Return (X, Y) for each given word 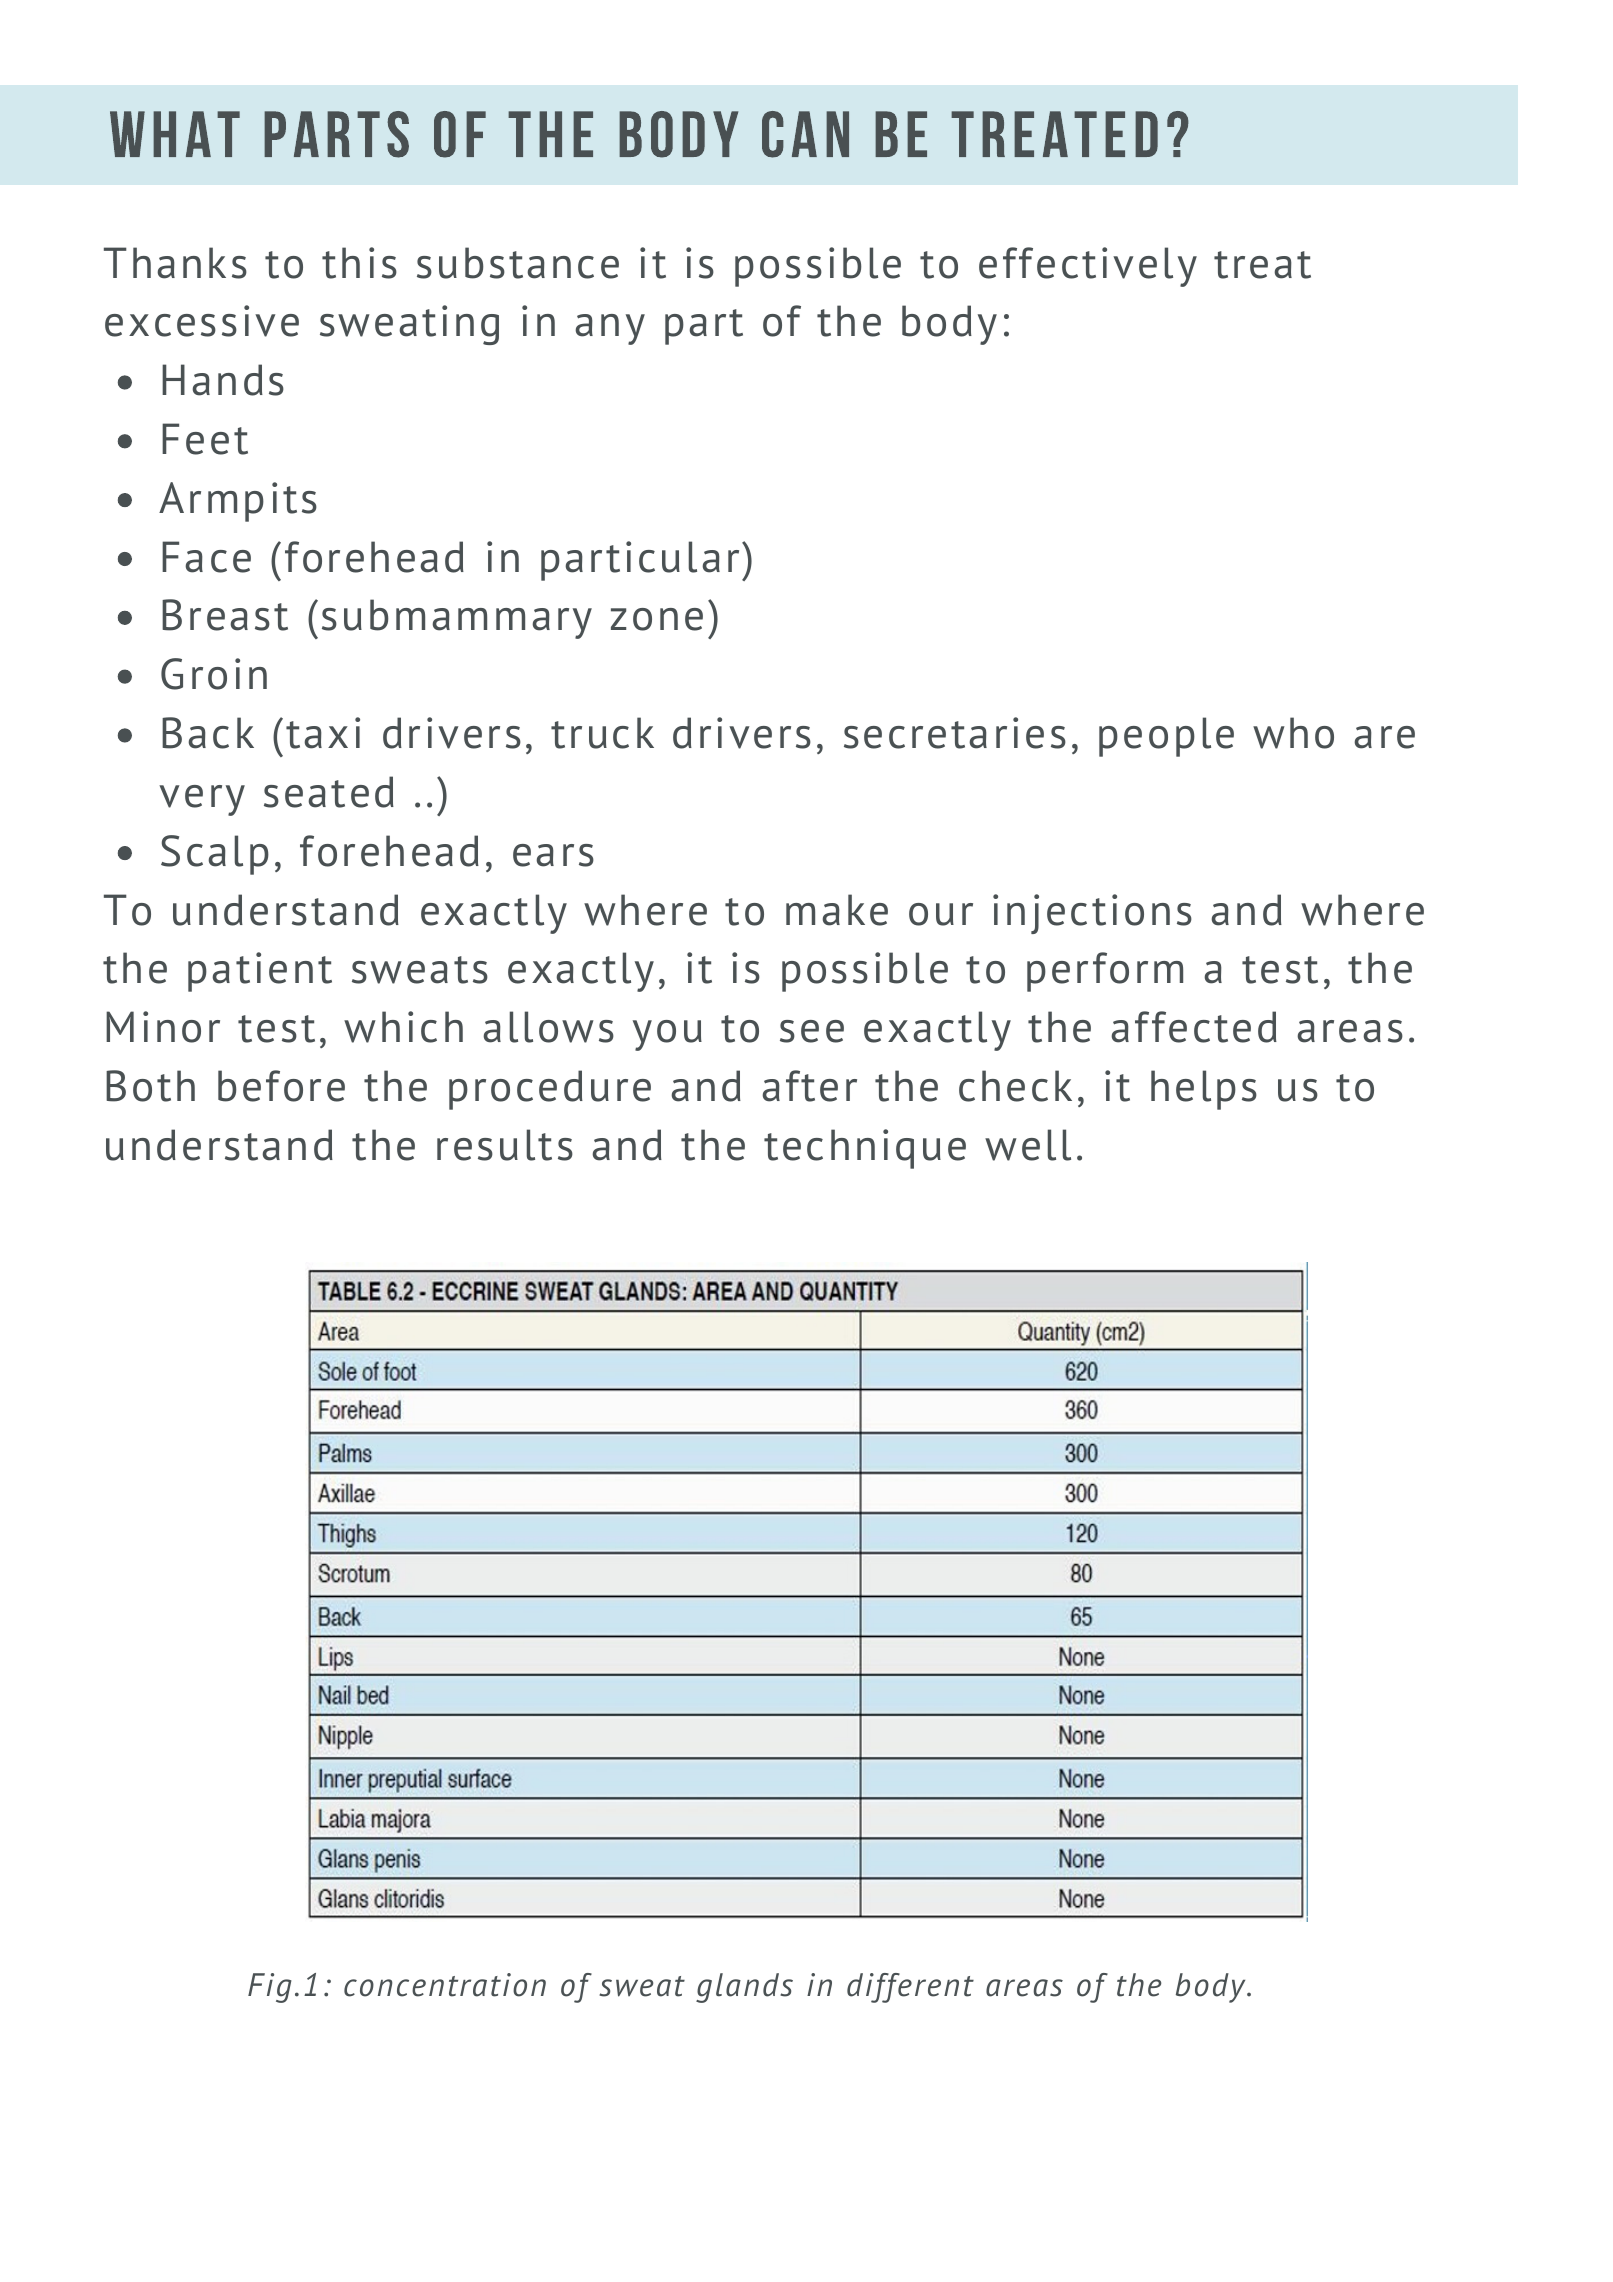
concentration (445, 1985)
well (1028, 1145)
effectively (1088, 267)
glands (744, 1988)
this (359, 263)
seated (329, 792)
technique (865, 1149)
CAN (805, 134)
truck (602, 733)
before (281, 1086)
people (1166, 737)
